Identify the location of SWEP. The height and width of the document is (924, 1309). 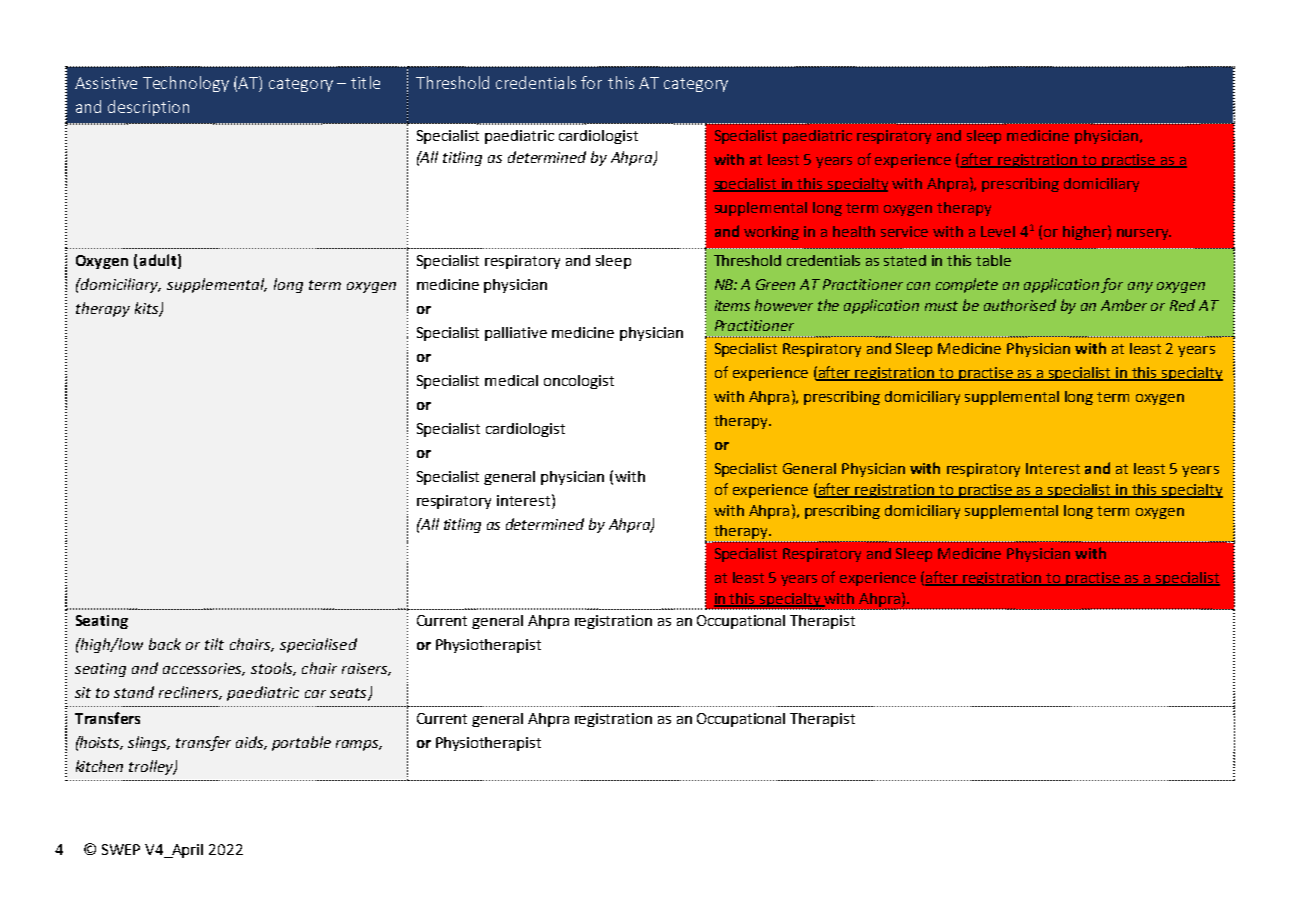
(121, 849).
